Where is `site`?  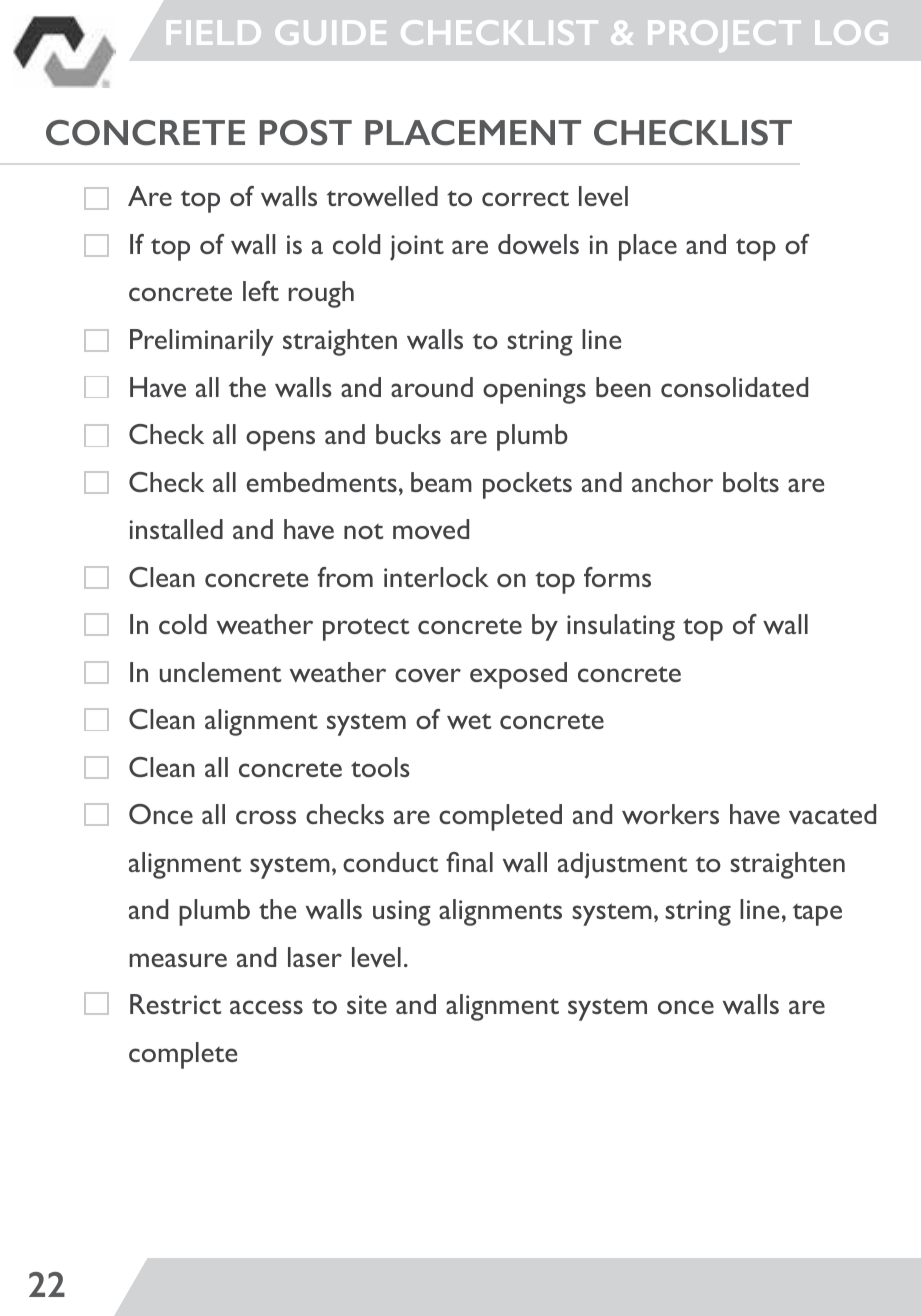 site is located at coordinates (367, 1004).
